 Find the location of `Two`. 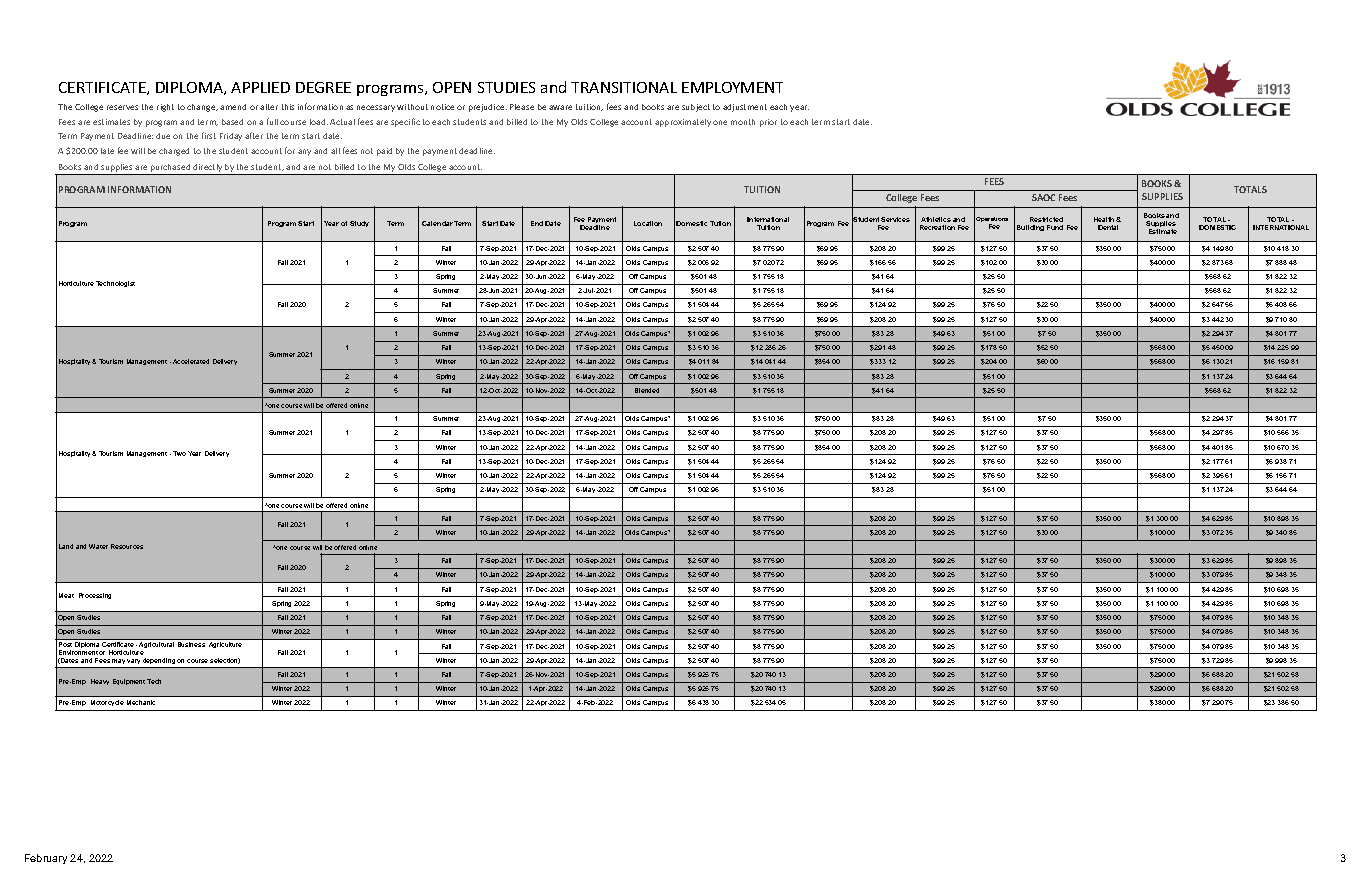

Two is located at coordinates (179, 453).
